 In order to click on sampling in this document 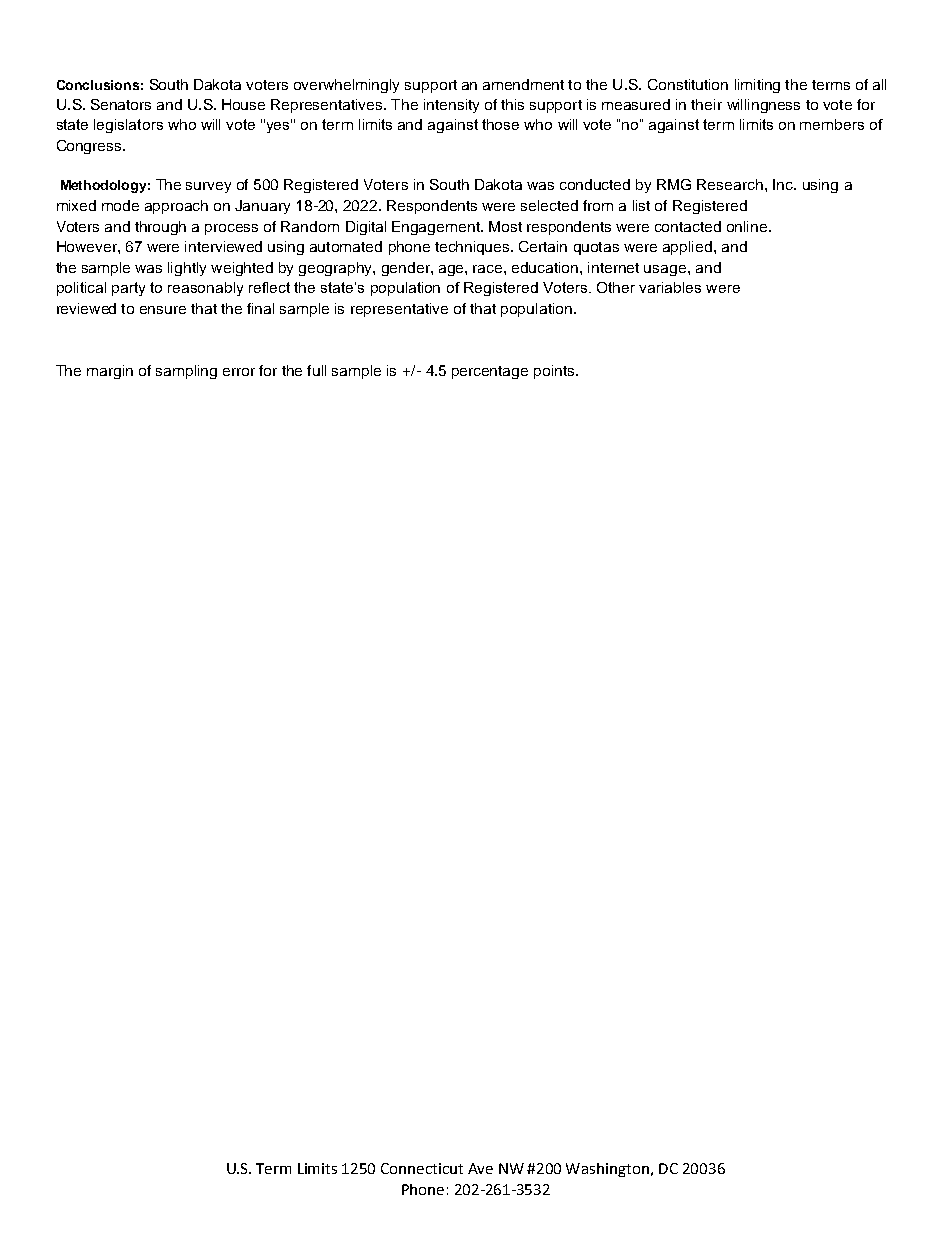, I will do `click(186, 372)`.
